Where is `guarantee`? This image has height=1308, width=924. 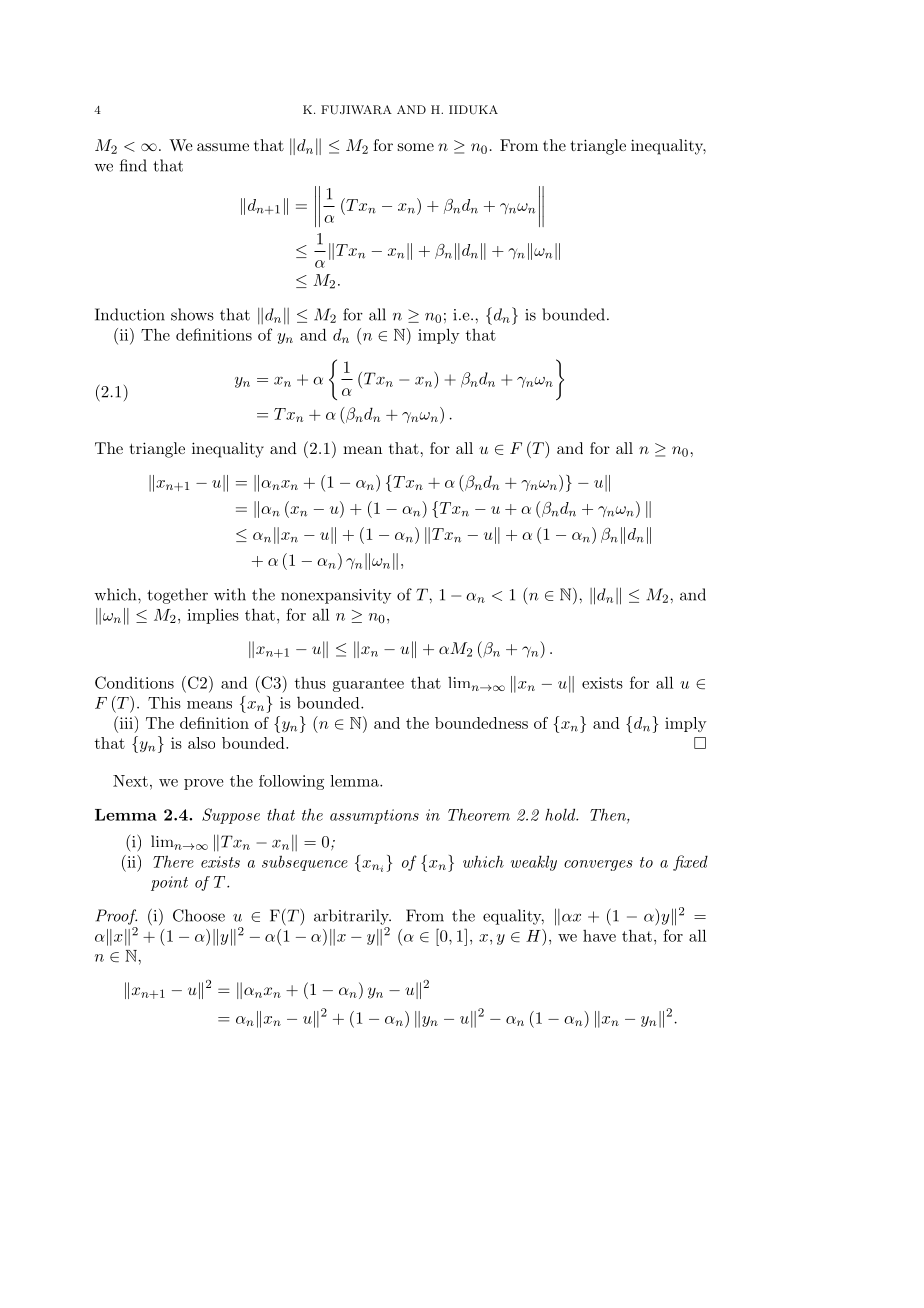
guarantee is located at coordinates (368, 685).
